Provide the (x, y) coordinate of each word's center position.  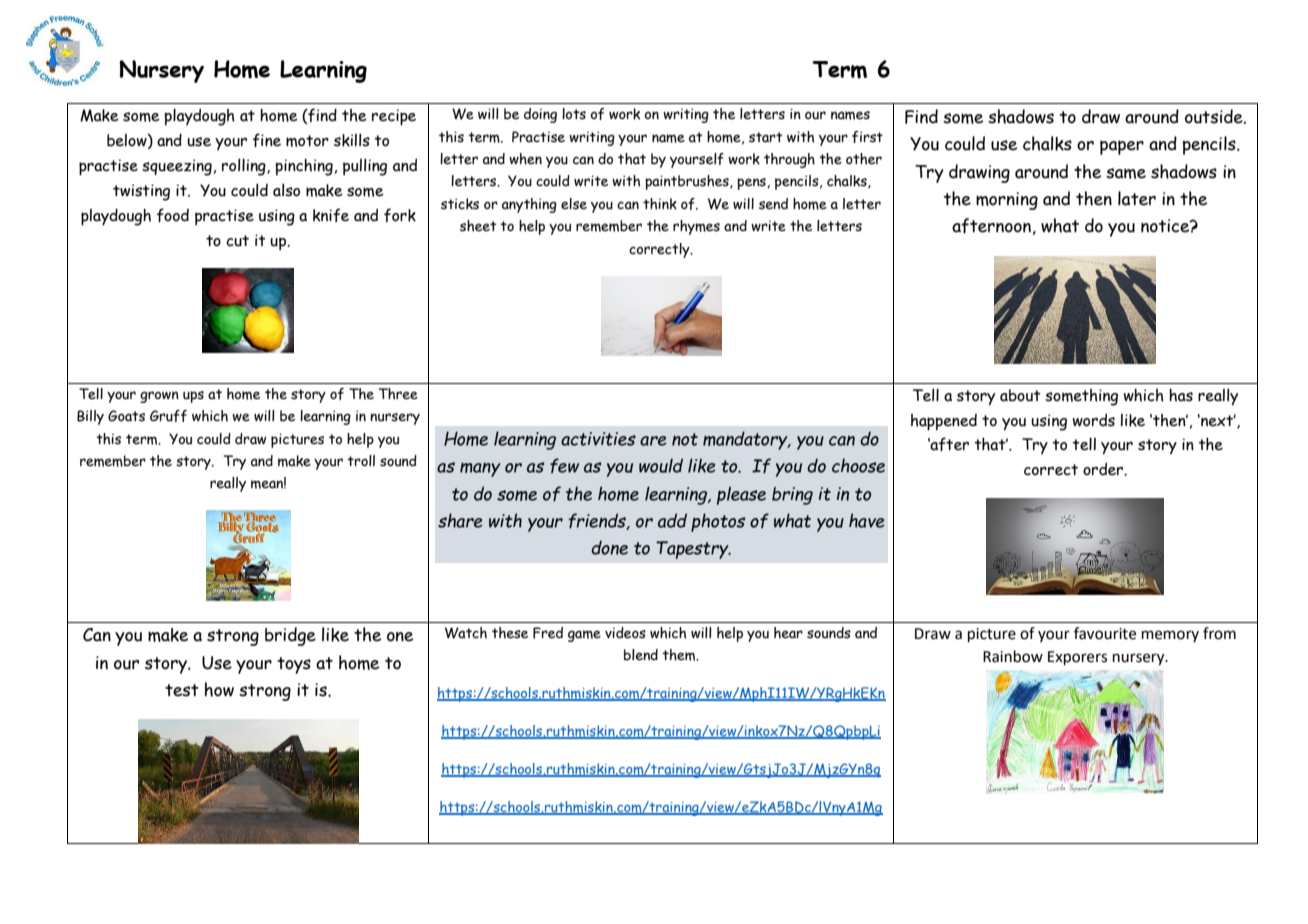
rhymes (696, 227)
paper (1122, 147)
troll (361, 460)
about (1020, 395)
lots (574, 114)
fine (267, 140)
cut (237, 241)
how (219, 689)
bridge (290, 636)
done (609, 547)
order (1104, 469)
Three (398, 394)
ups (193, 397)
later (1137, 198)
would (661, 465)
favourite (1105, 633)
